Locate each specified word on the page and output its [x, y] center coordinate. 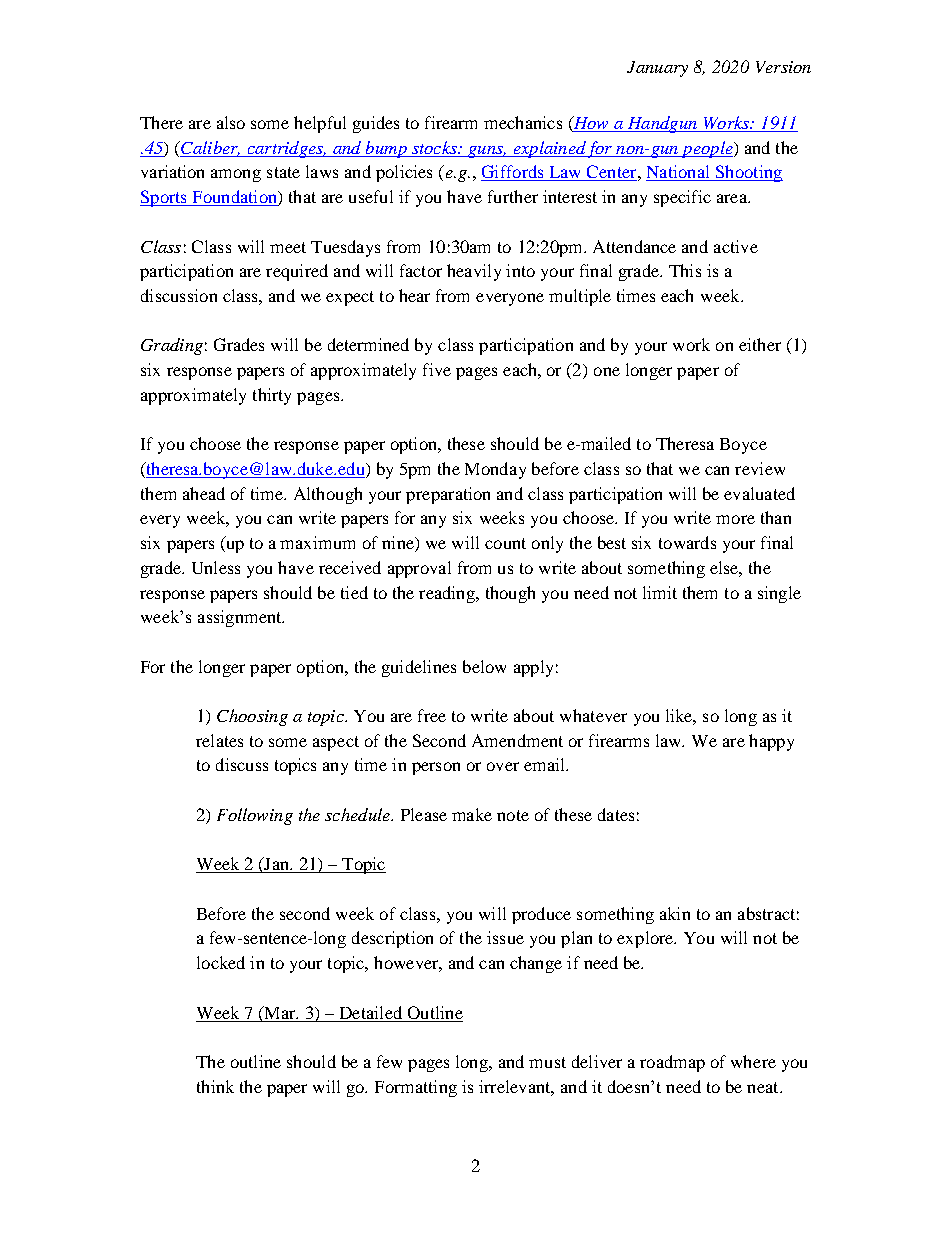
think [215, 1086]
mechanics [523, 122]
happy [771, 742]
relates [219, 740]
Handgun [662, 124]
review [760, 468]
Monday [495, 470]
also [231, 122]
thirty [272, 396]
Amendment [517, 740]
